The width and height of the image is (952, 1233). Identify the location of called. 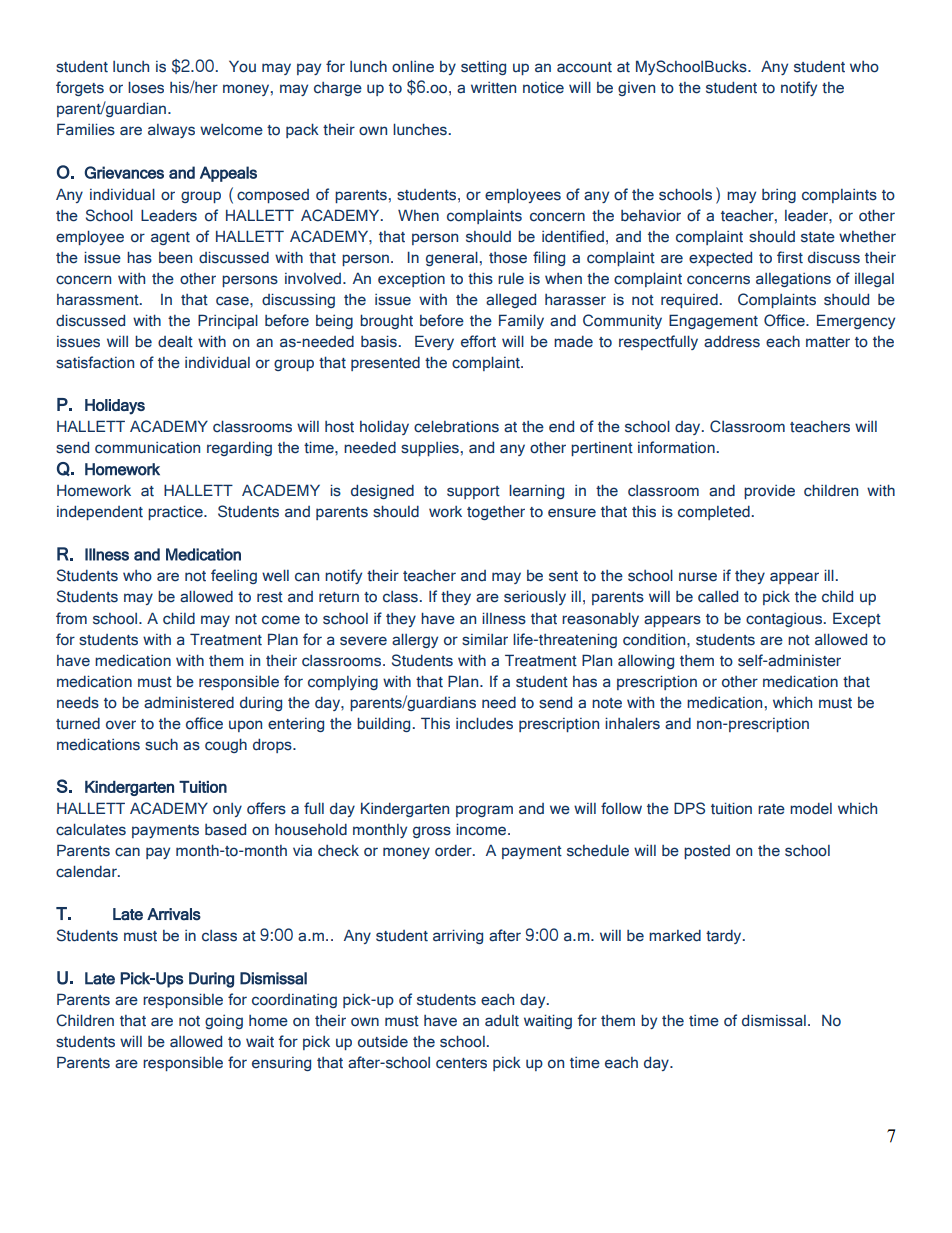
(718, 596).
